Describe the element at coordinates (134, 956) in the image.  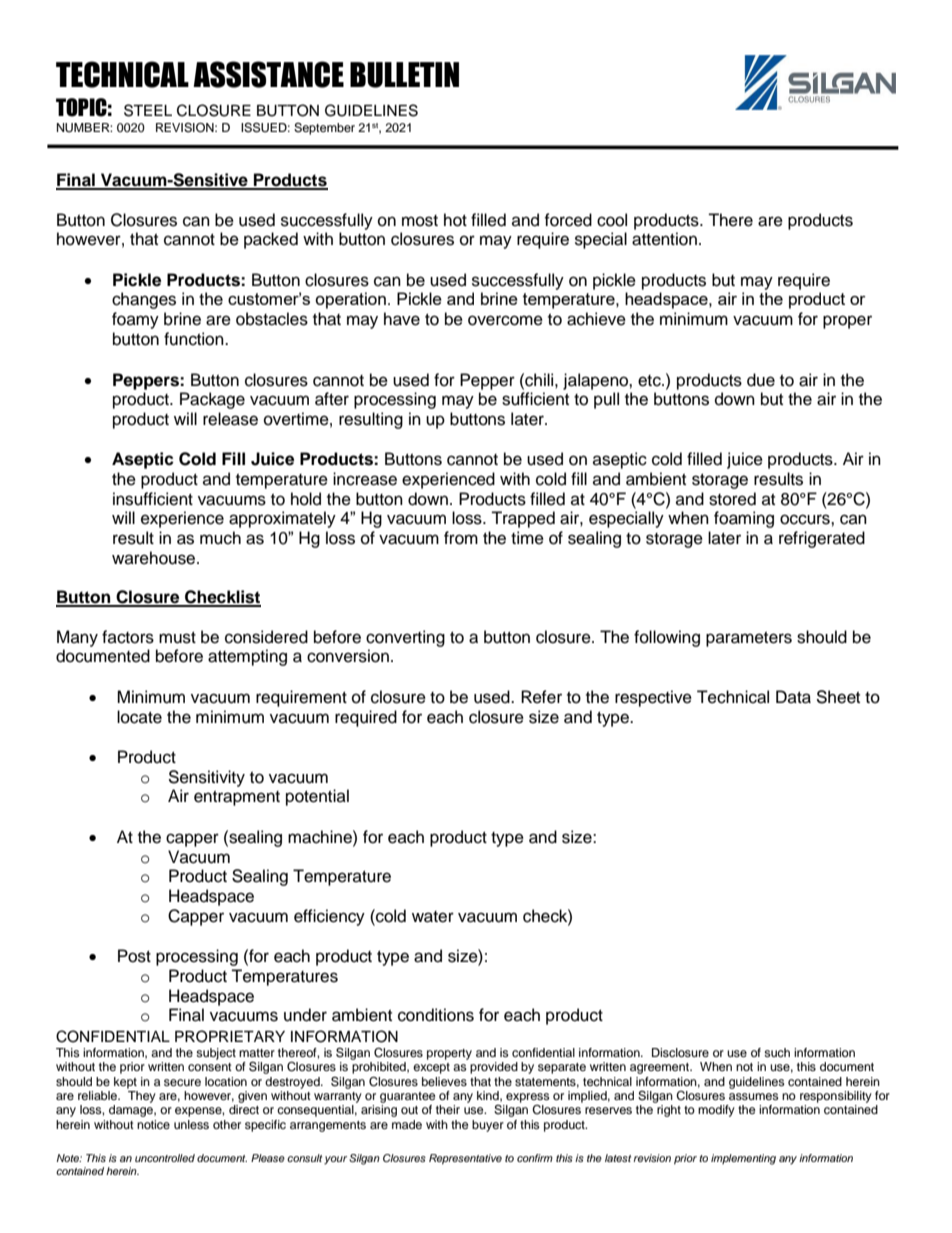
I see `Post` at that location.
